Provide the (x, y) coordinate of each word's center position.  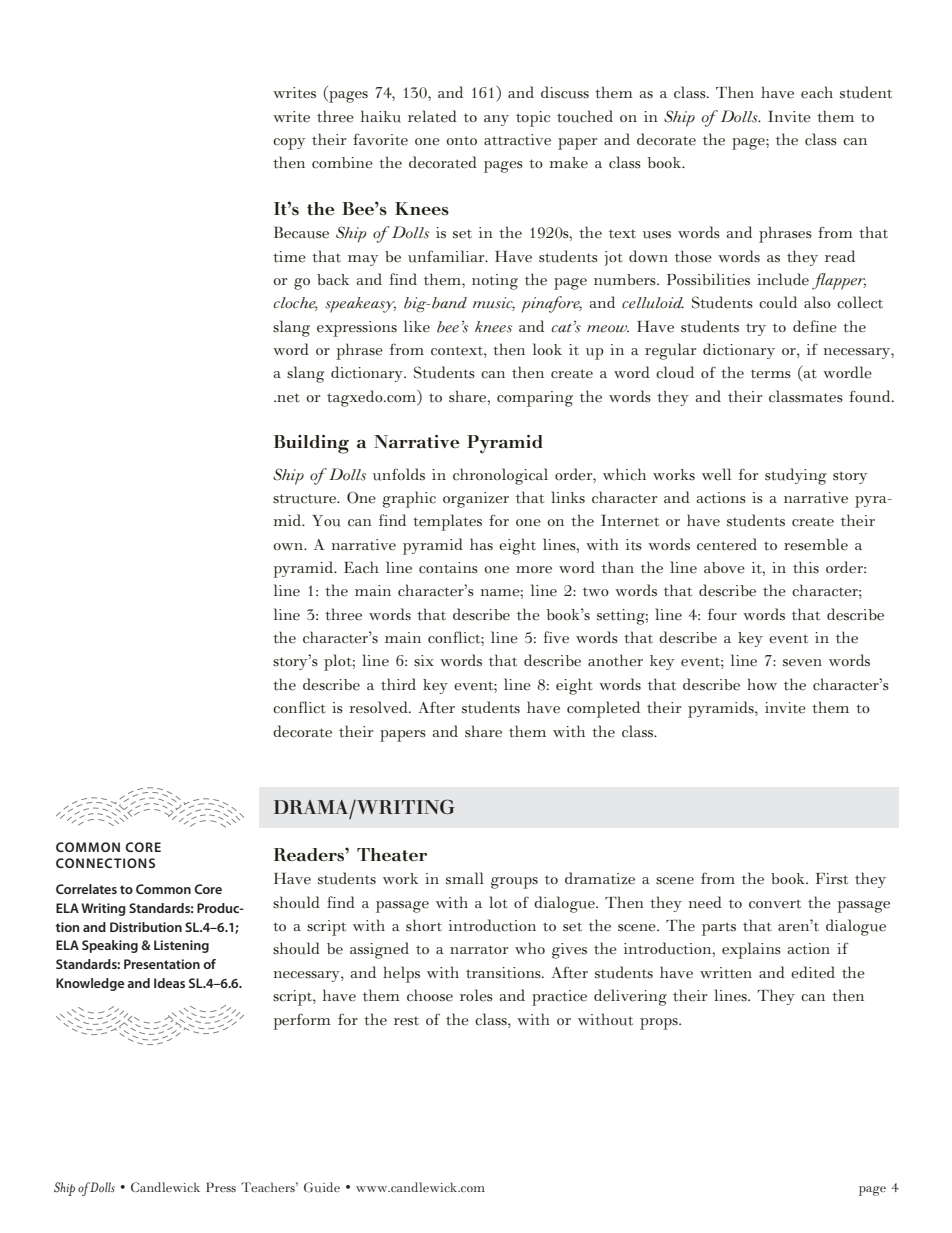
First (832, 879)
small (465, 878)
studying (795, 476)
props (660, 1024)
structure (306, 499)
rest (406, 1021)
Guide (322, 1187)
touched (585, 116)
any (496, 120)
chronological (500, 476)
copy (289, 144)
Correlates (86, 889)
